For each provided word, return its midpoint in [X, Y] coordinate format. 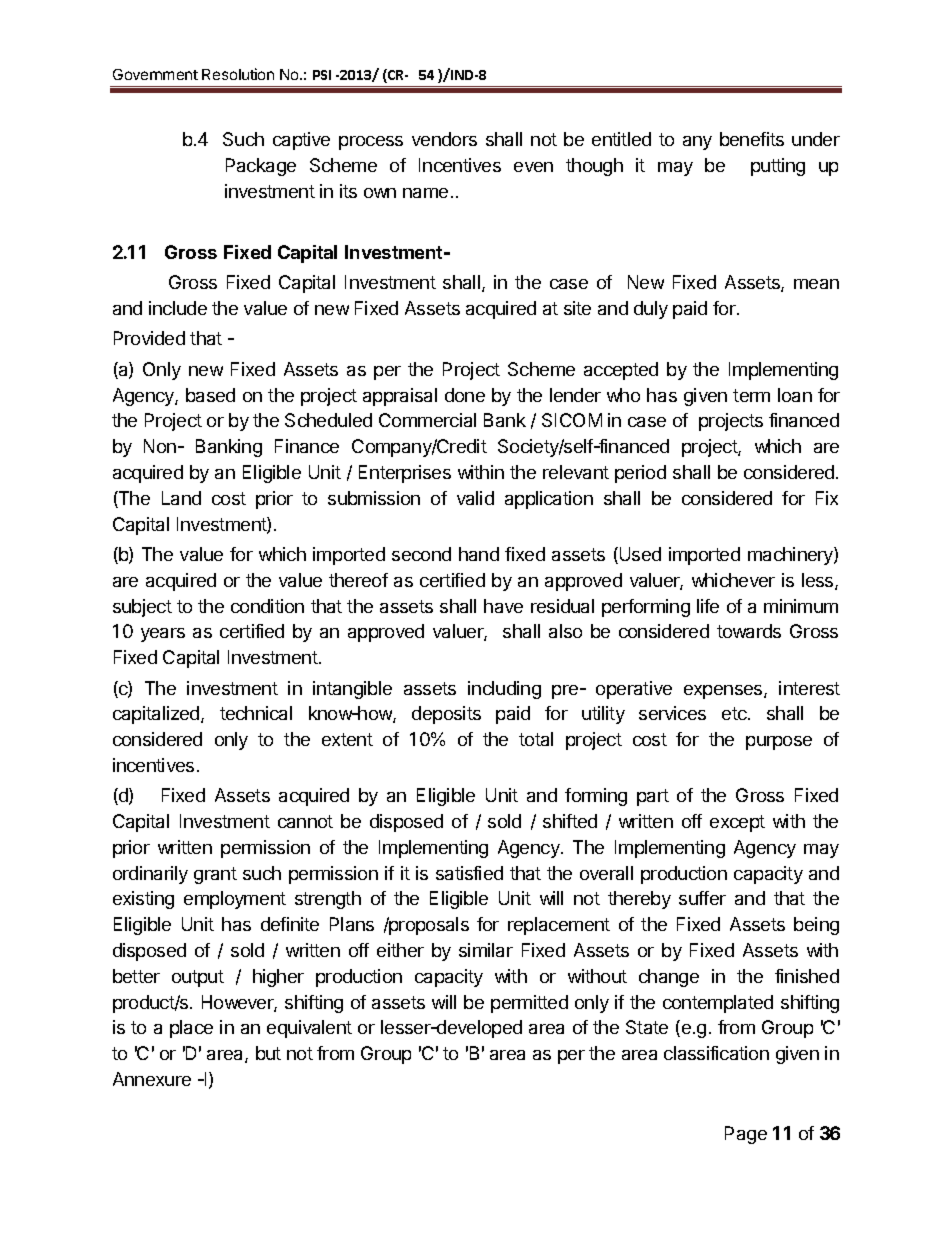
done [465, 395]
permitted [529, 1004]
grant [215, 875]
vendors [444, 139]
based [210, 395]
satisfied [469, 873]
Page [746, 1135]
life [708, 606]
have [503, 606]
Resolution [238, 74]
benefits [752, 139]
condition [267, 606]
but [268, 1053]
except [737, 823]
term [751, 395]
